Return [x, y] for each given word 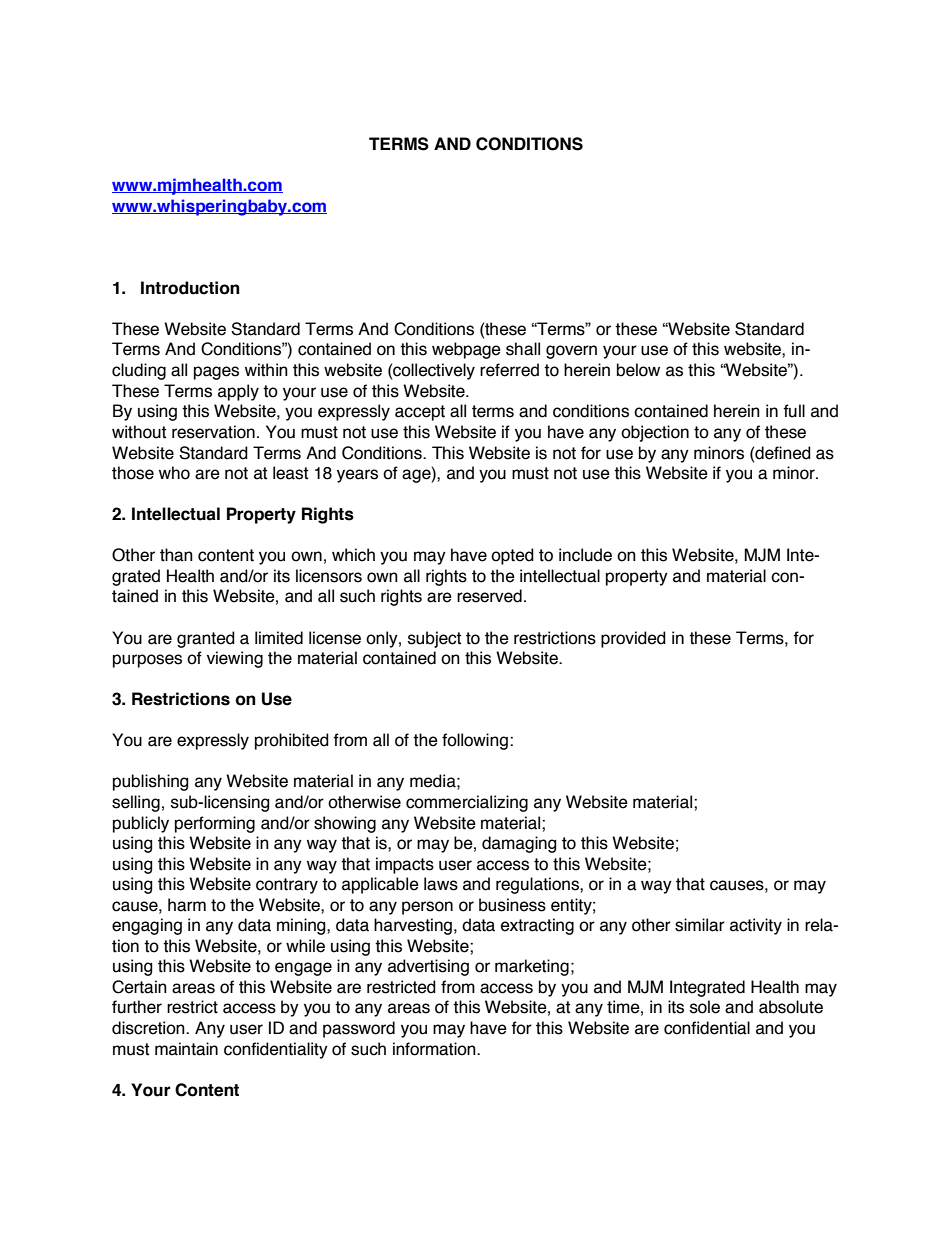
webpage [466, 350]
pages [216, 373]
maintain [186, 1049]
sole [705, 1007]
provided [633, 639]
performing [215, 824]
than [176, 555]
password [359, 1029]
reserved [489, 596]
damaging [519, 844]
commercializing [467, 803]
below [638, 370]
